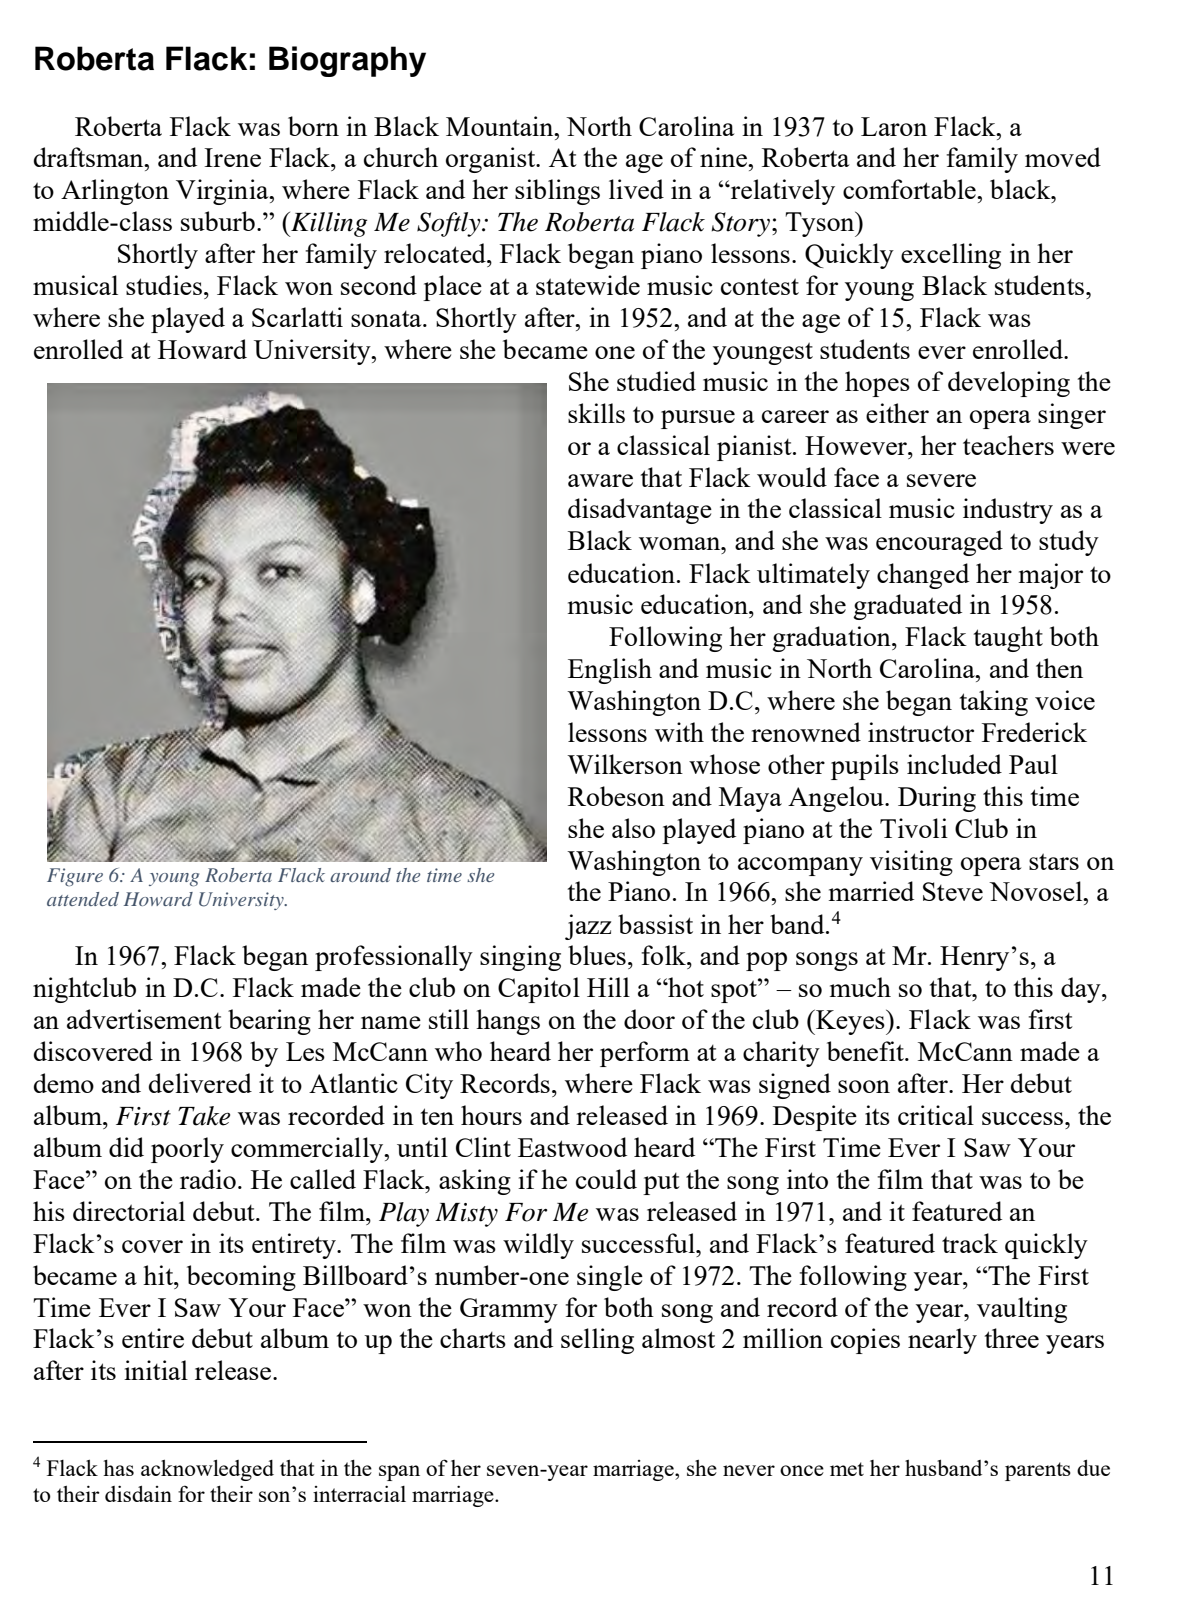 The height and width of the screenshot is (1599, 1183). What do you see at coordinates (1038, 1471) in the screenshot?
I see `parents` at bounding box center [1038, 1471].
